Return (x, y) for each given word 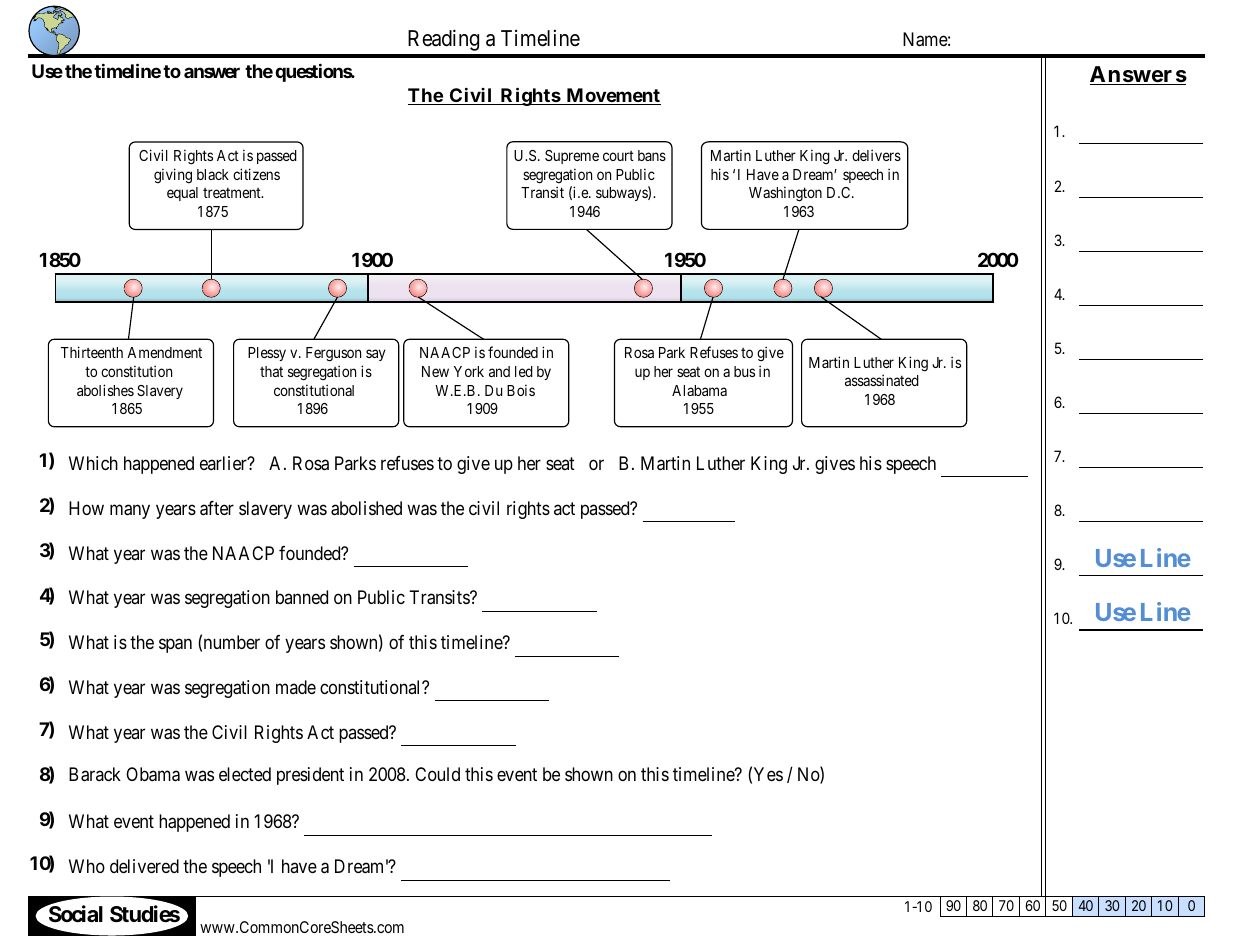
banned (302, 597)
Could (437, 774)
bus (744, 371)
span (175, 646)
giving (173, 175)
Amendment (164, 352)
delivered (144, 866)
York (469, 371)
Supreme (572, 157)
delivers (876, 155)
